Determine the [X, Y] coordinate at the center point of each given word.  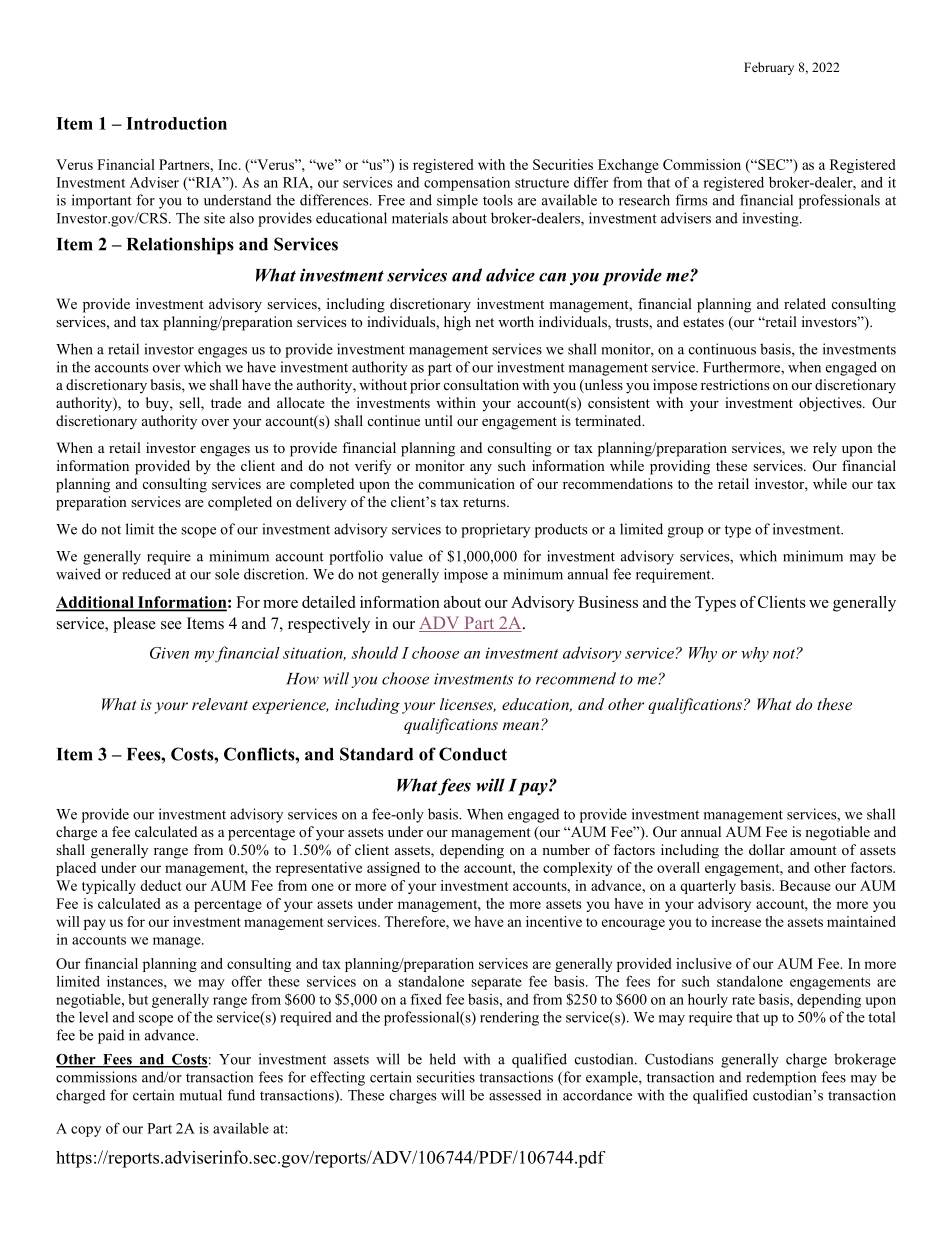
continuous [722, 349]
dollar [767, 849]
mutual [201, 1095]
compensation [467, 184]
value [406, 556]
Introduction [176, 123]
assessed [515, 1095]
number [566, 849]
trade [226, 402]
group [685, 532]
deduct [161, 885]
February [769, 68]
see [171, 625]
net [484, 322]
